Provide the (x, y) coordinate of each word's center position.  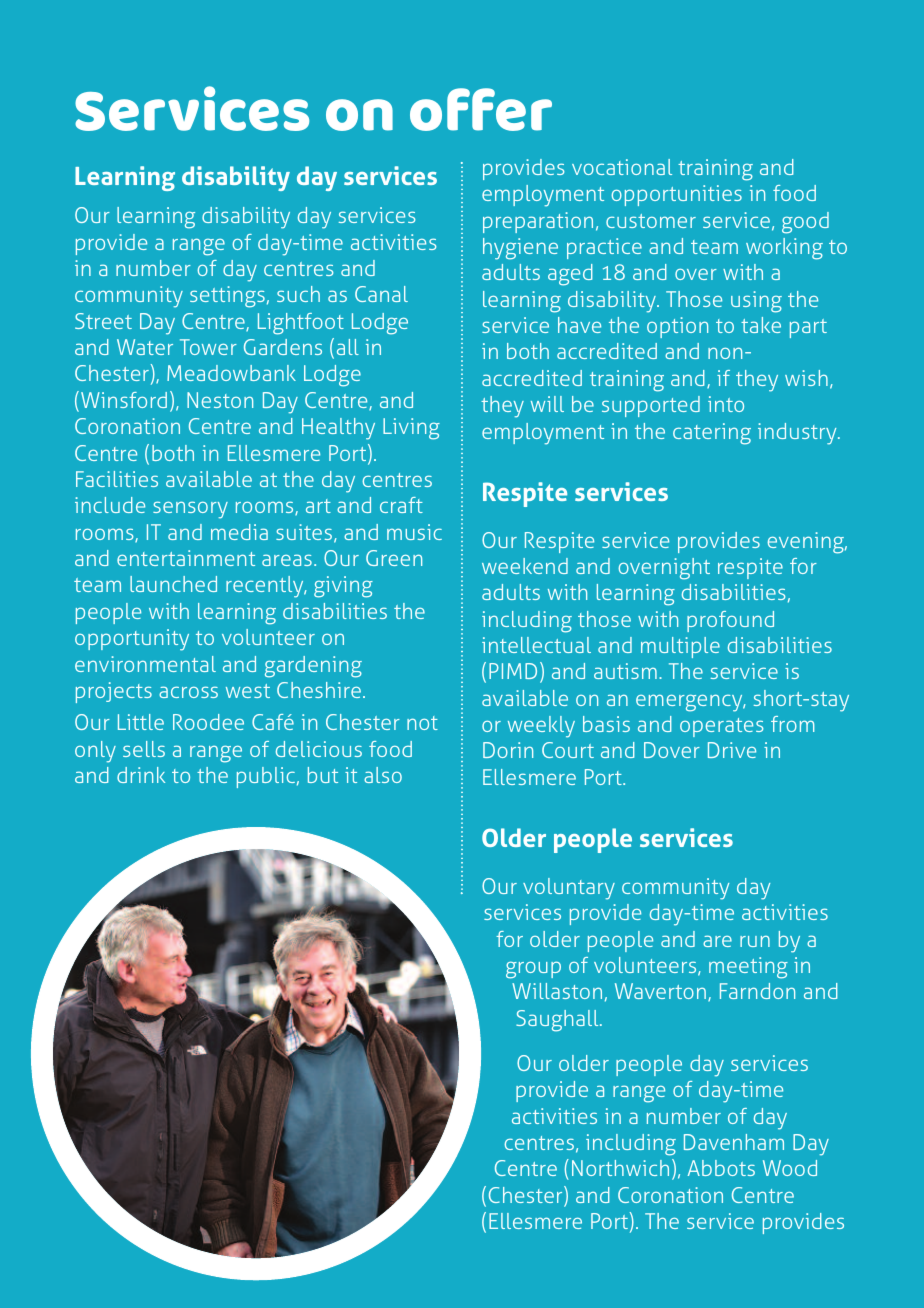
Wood (790, 1168)
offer (481, 109)
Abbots (721, 1168)
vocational (622, 167)
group (533, 970)
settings (227, 297)
